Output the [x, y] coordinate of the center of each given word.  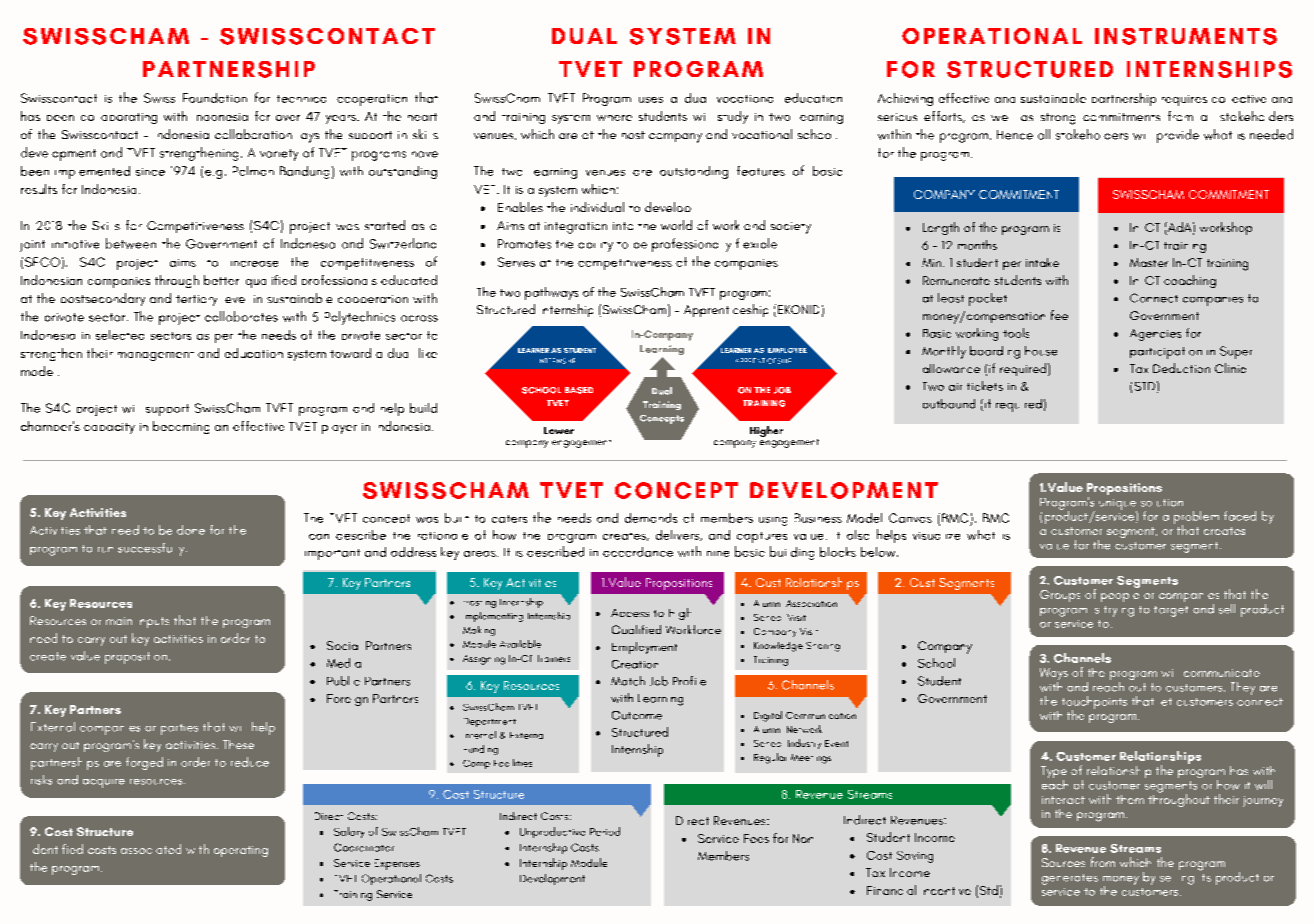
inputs [154, 622]
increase [254, 264]
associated [151, 849]
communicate [1222, 673]
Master [1149, 262]
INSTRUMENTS [1186, 36]
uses [651, 100]
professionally [691, 245]
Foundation [215, 98]
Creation [635, 664]
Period [605, 831]
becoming [181, 427]
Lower [559, 430]
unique [1118, 505]
